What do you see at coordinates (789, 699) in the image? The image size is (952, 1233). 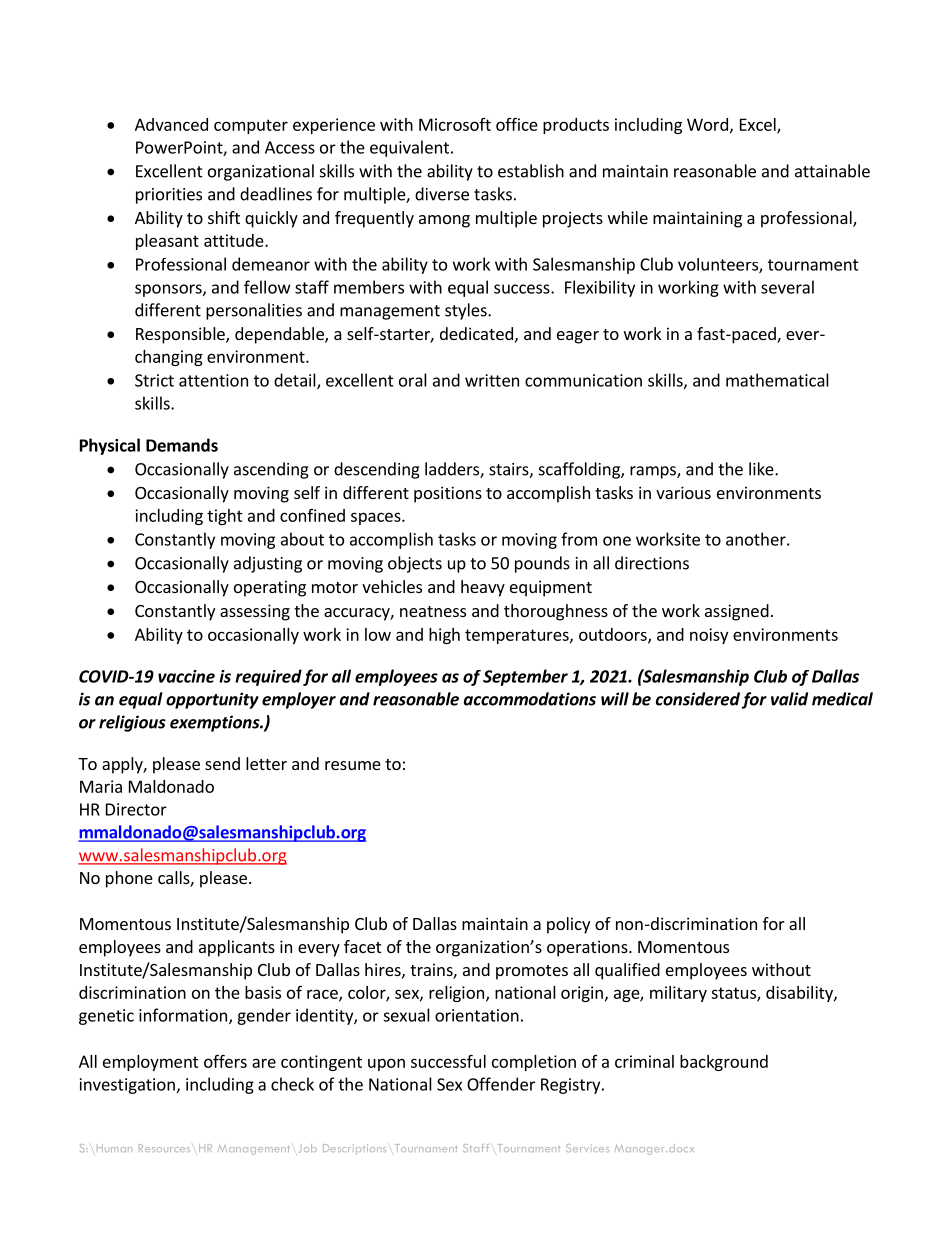 I see `valid` at bounding box center [789, 699].
